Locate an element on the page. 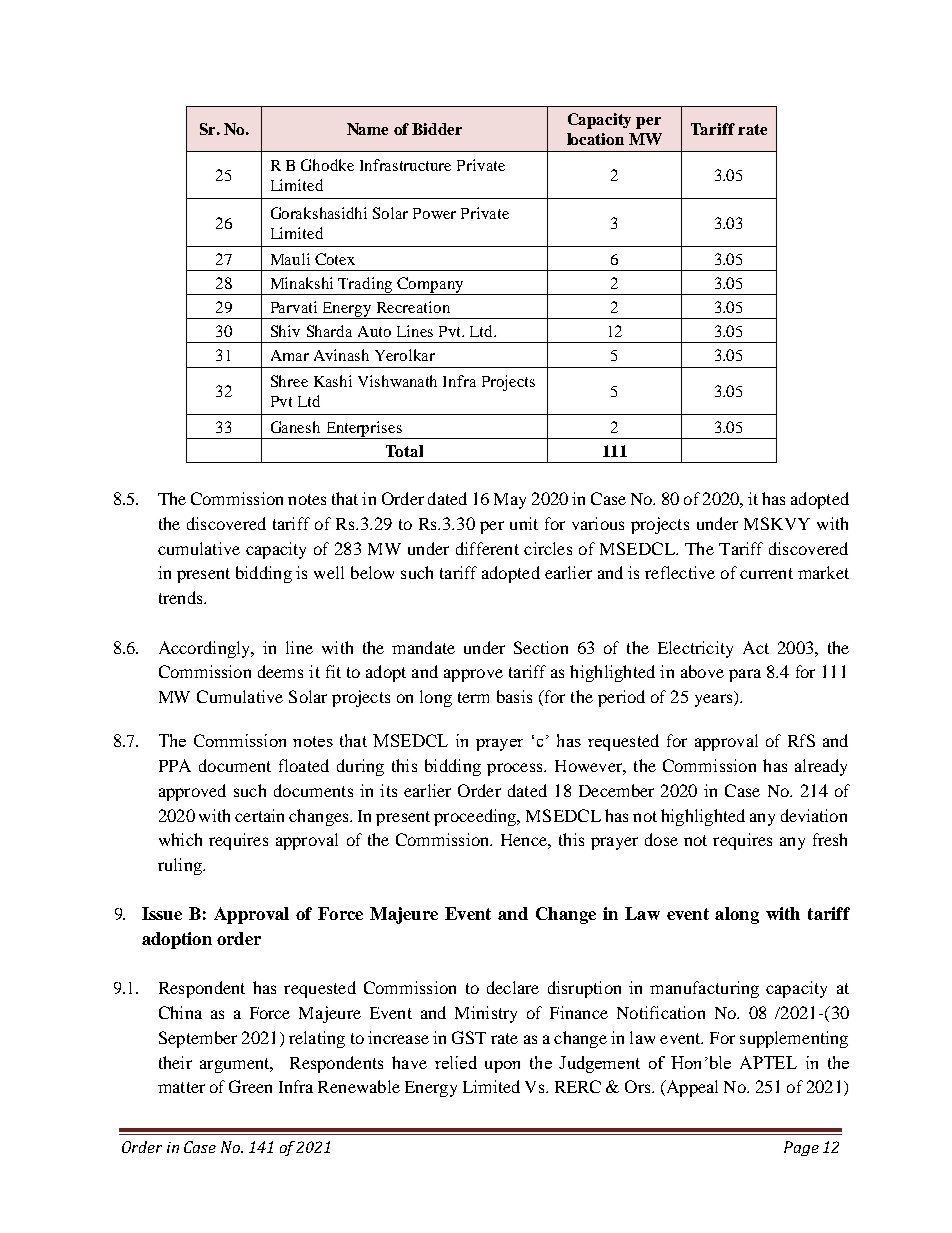  Bidder is located at coordinates (437, 129).
